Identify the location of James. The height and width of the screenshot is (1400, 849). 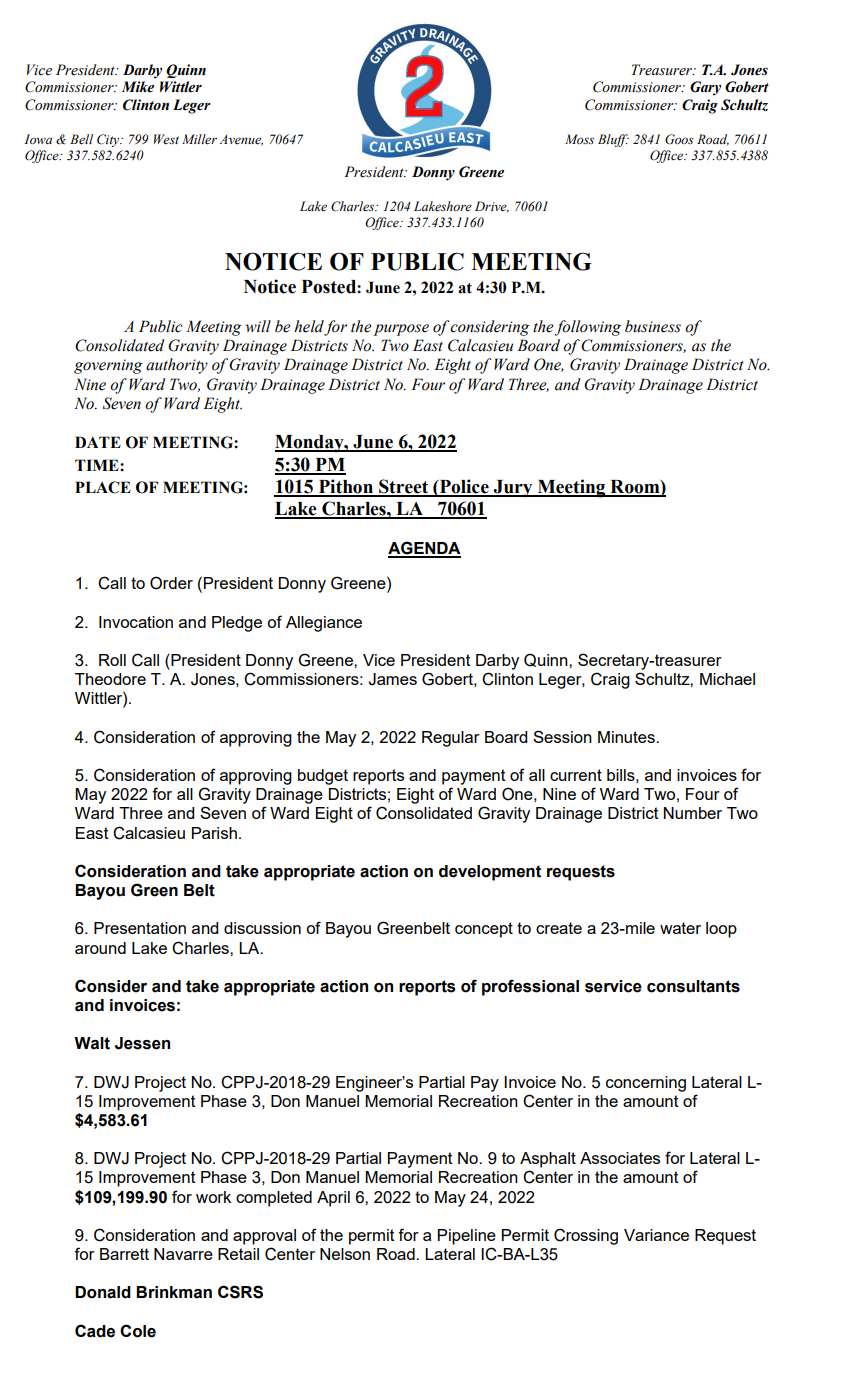
(392, 679).
